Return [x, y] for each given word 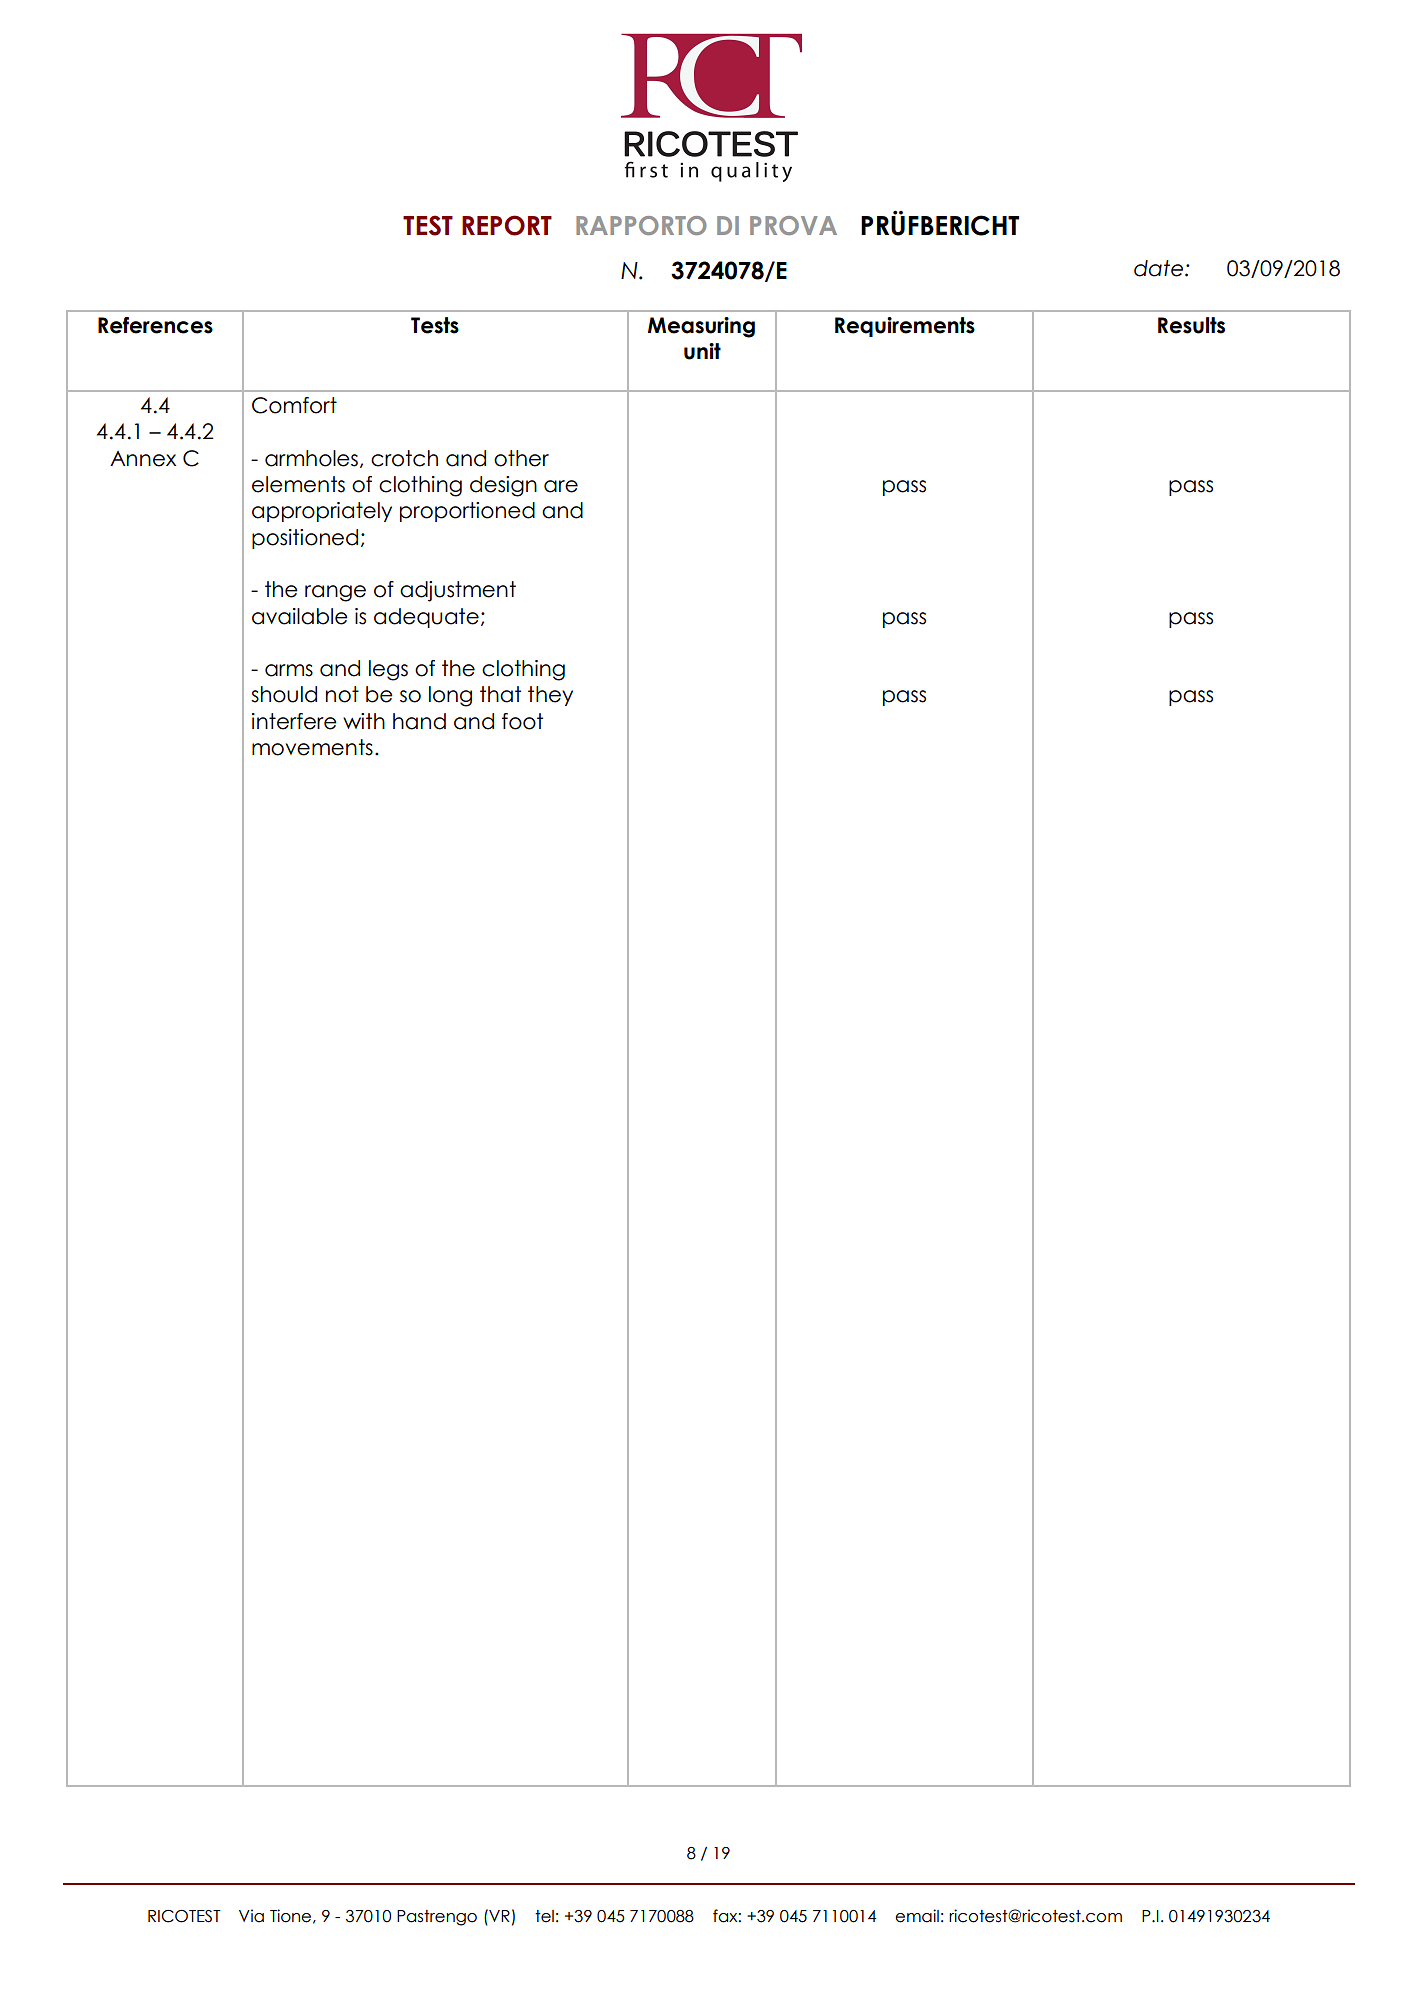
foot [522, 721]
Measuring [701, 327]
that [500, 694]
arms [289, 670]
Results [1191, 325]
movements [312, 747]
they [550, 696]
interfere [294, 721]
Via [251, 1916]
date [1160, 268]
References [155, 325]
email [917, 1916]
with [364, 721]
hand [419, 721]
